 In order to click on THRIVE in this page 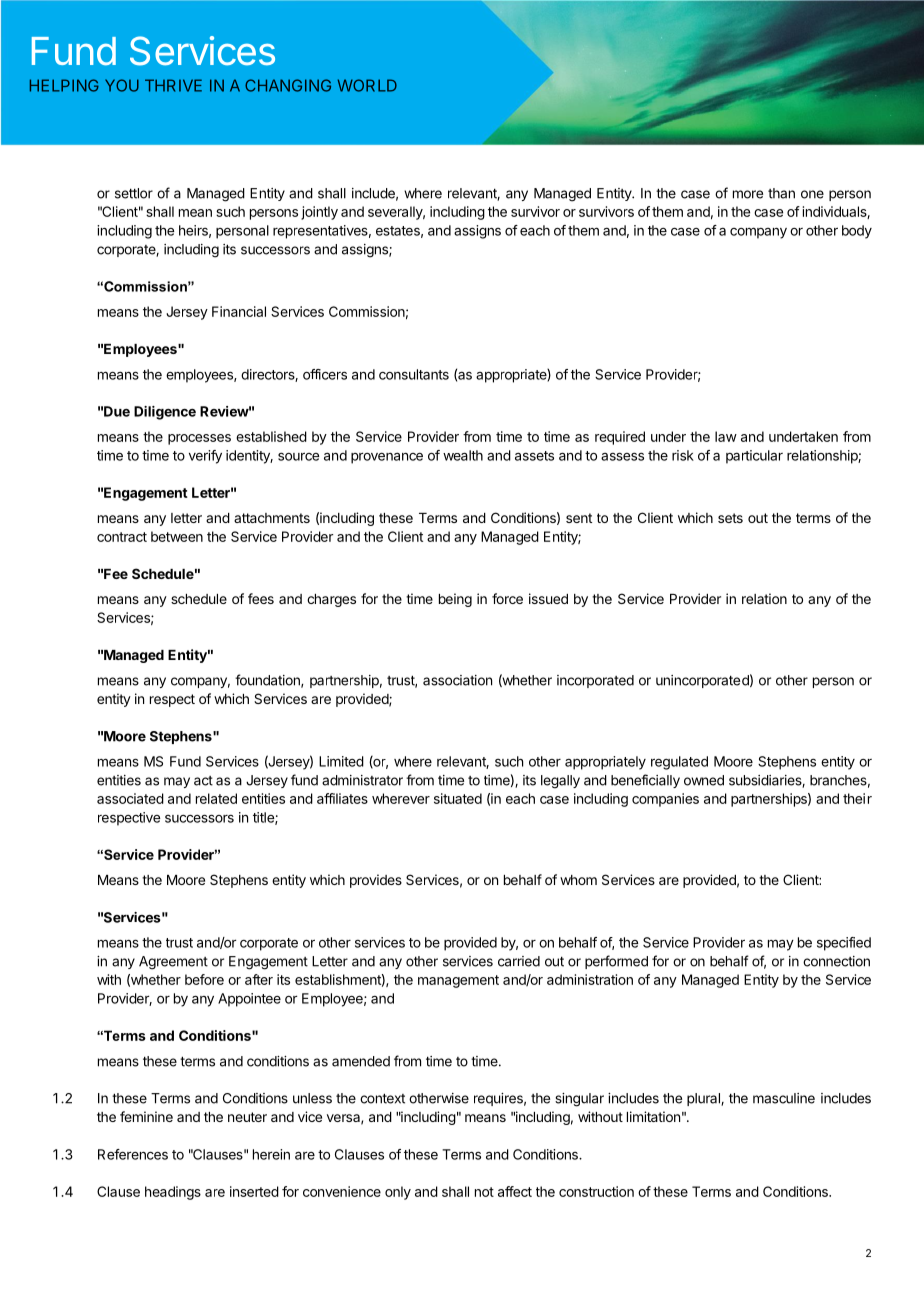, I will do `click(173, 85)`.
